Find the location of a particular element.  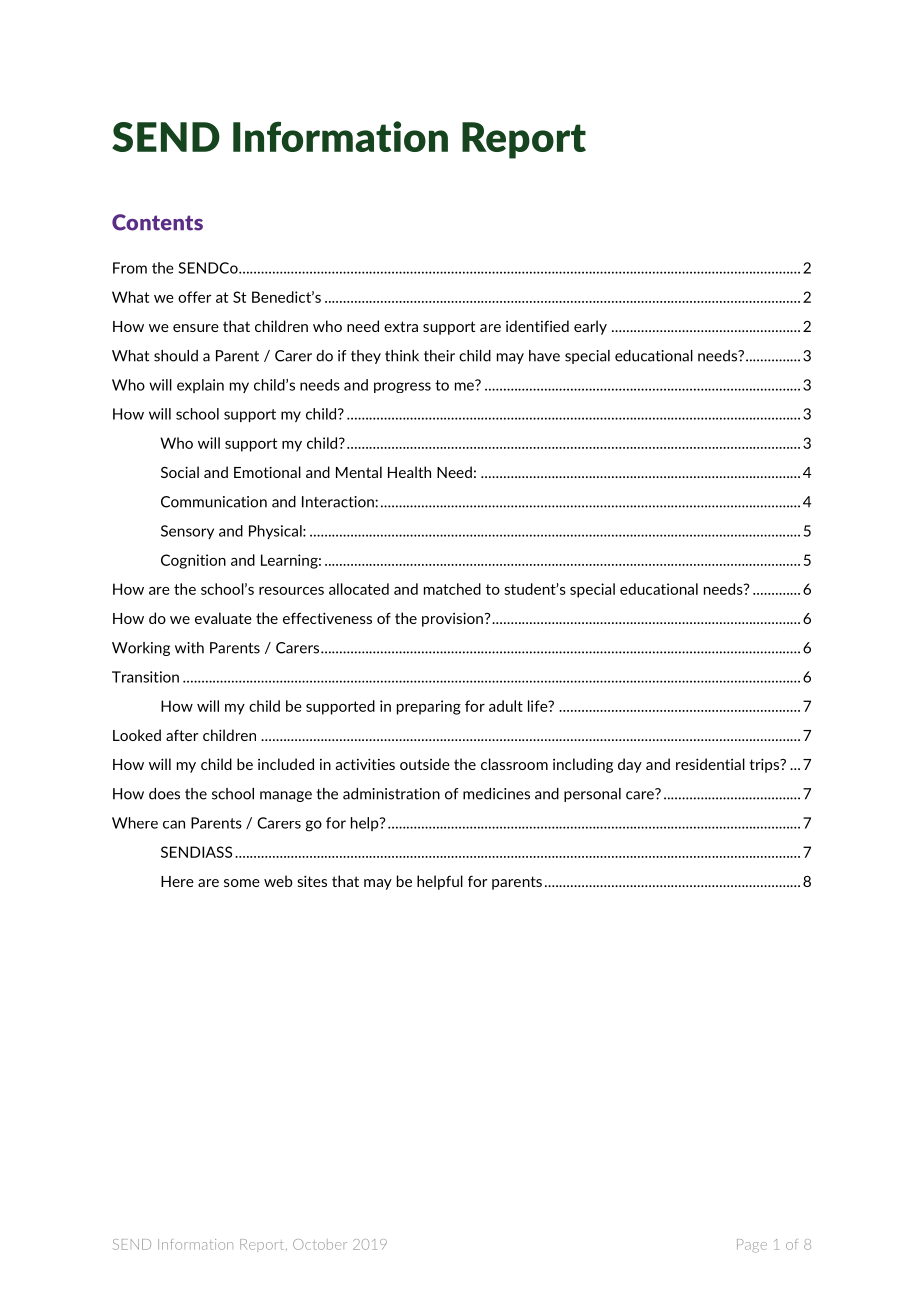

extra is located at coordinates (401, 326).
